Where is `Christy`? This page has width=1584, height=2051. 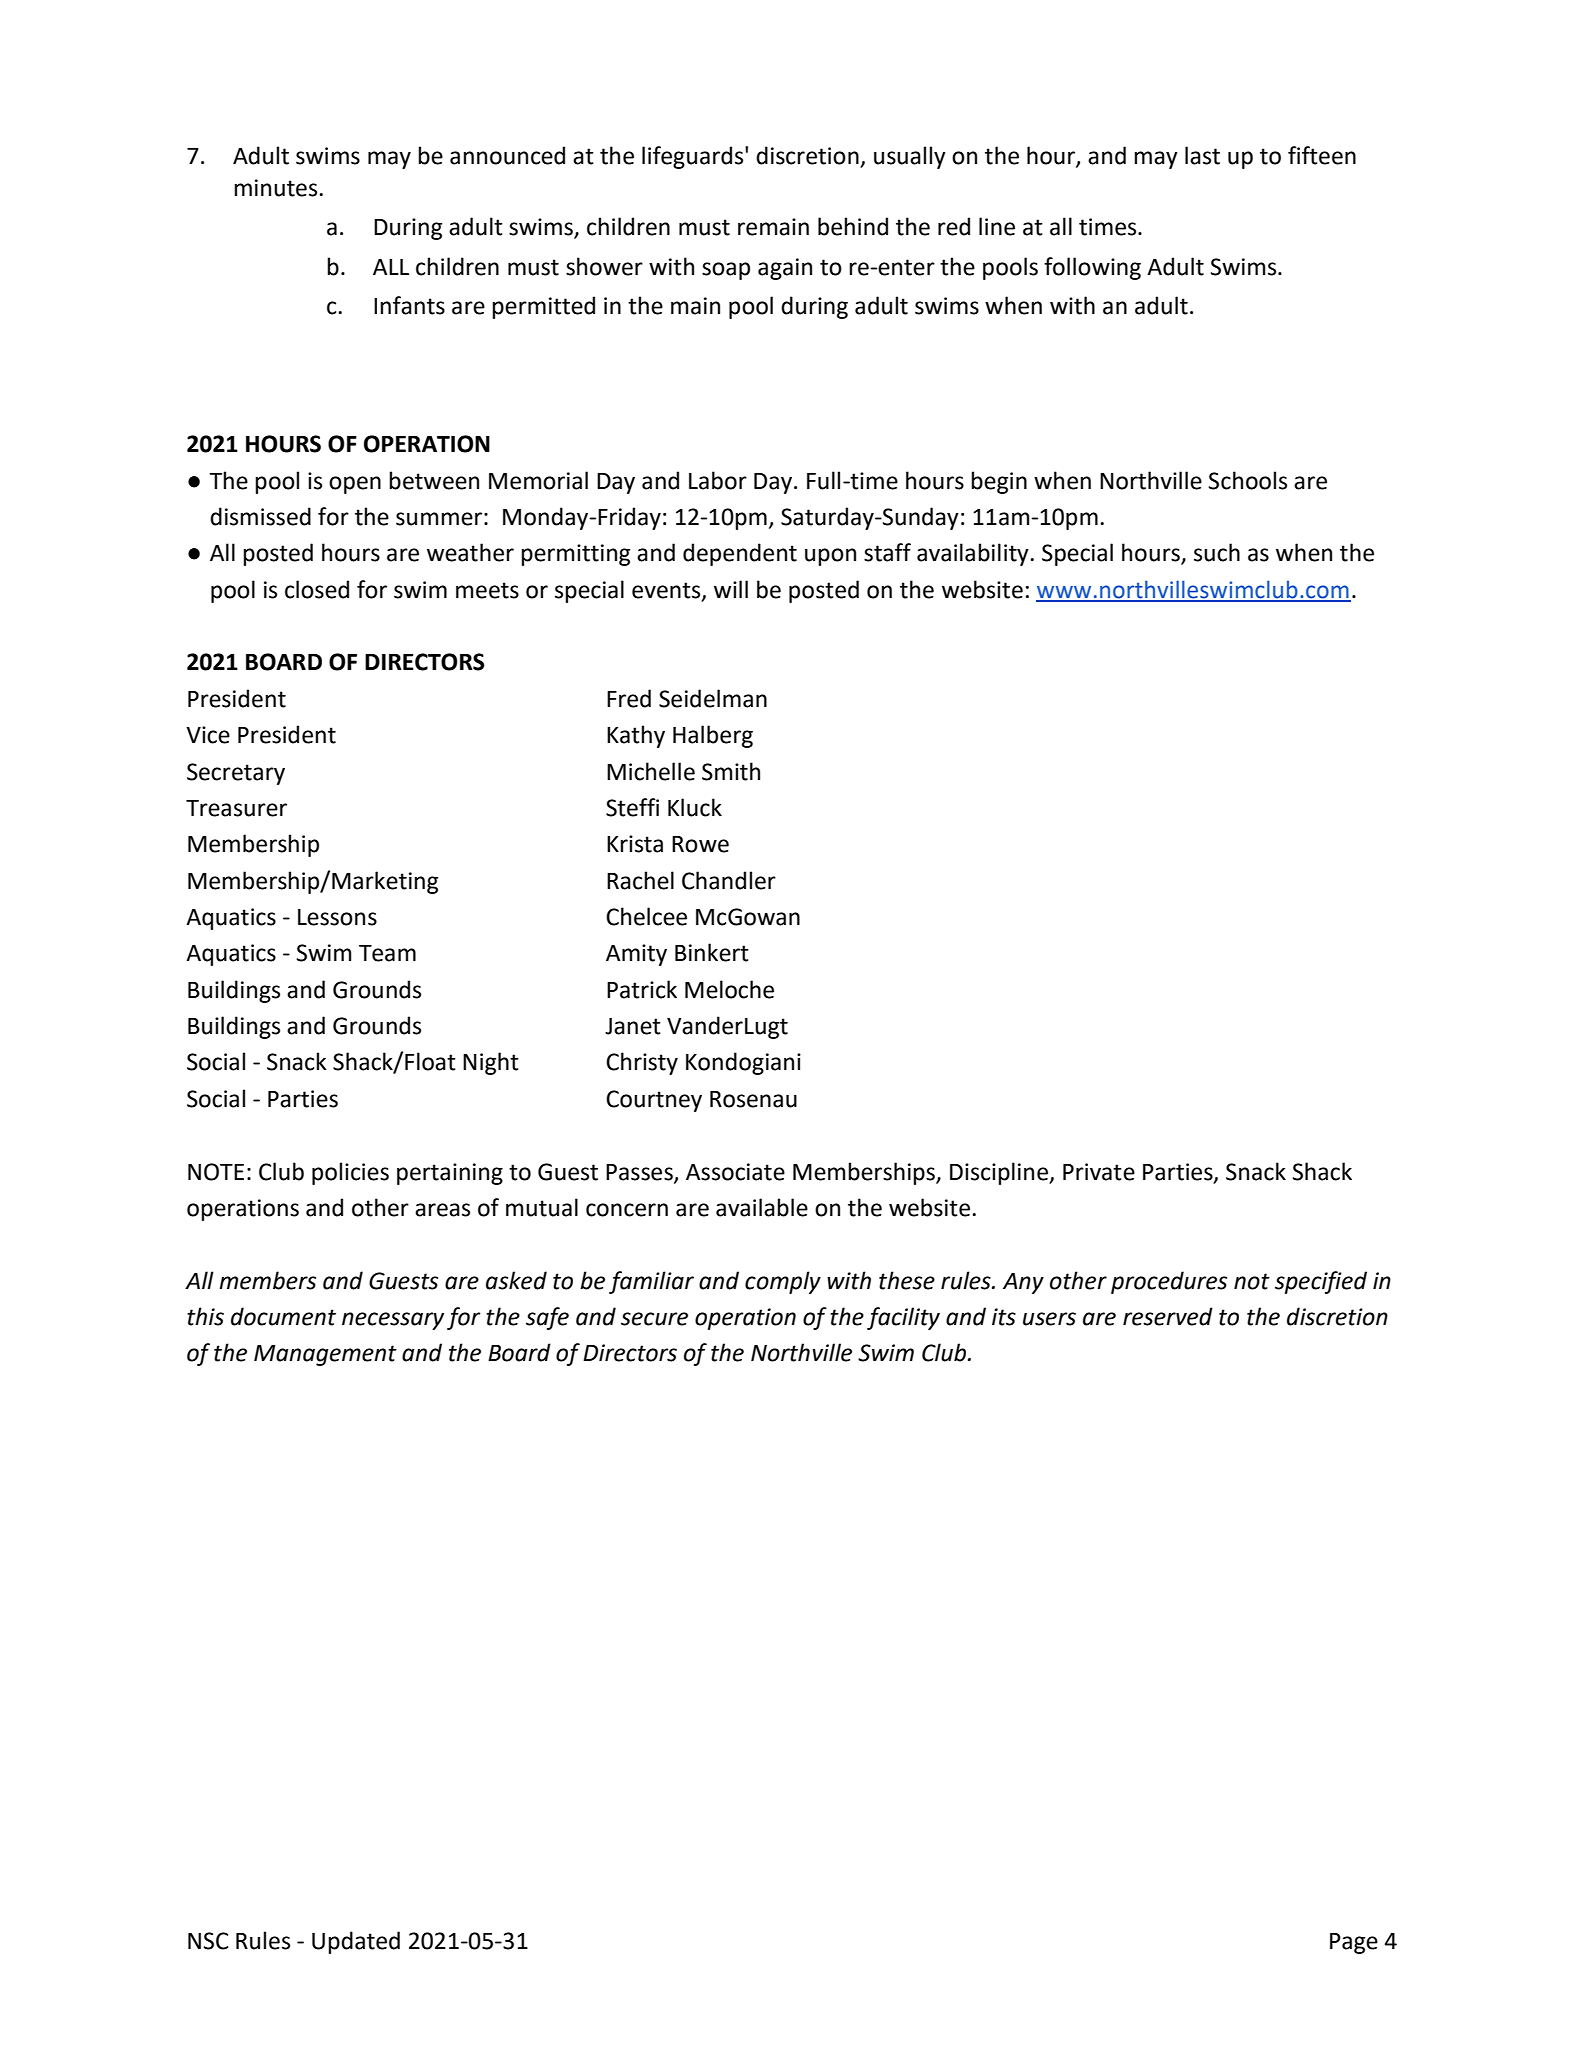 Christy is located at coordinates (642, 1063).
